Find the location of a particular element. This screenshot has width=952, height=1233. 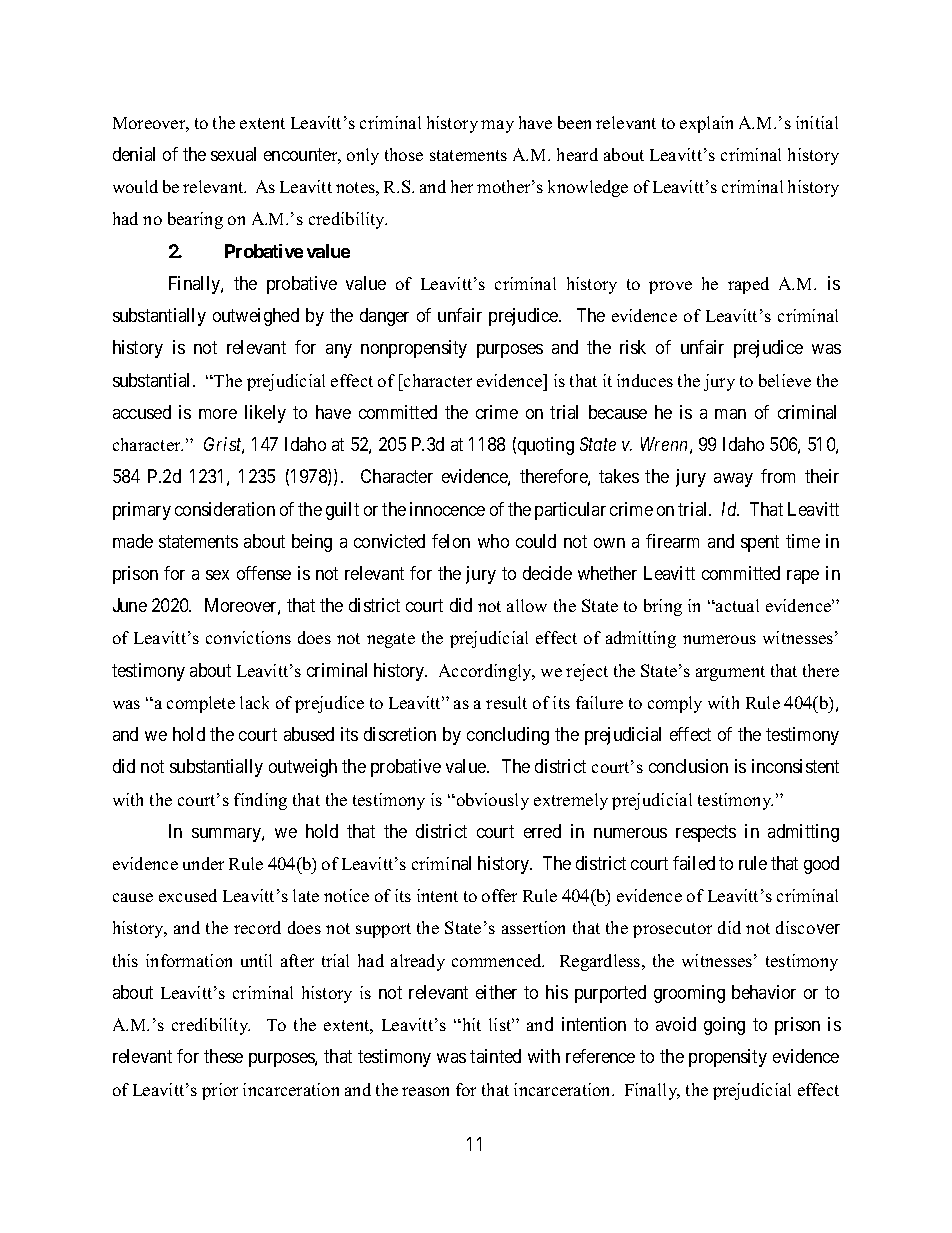

may is located at coordinates (497, 126).
